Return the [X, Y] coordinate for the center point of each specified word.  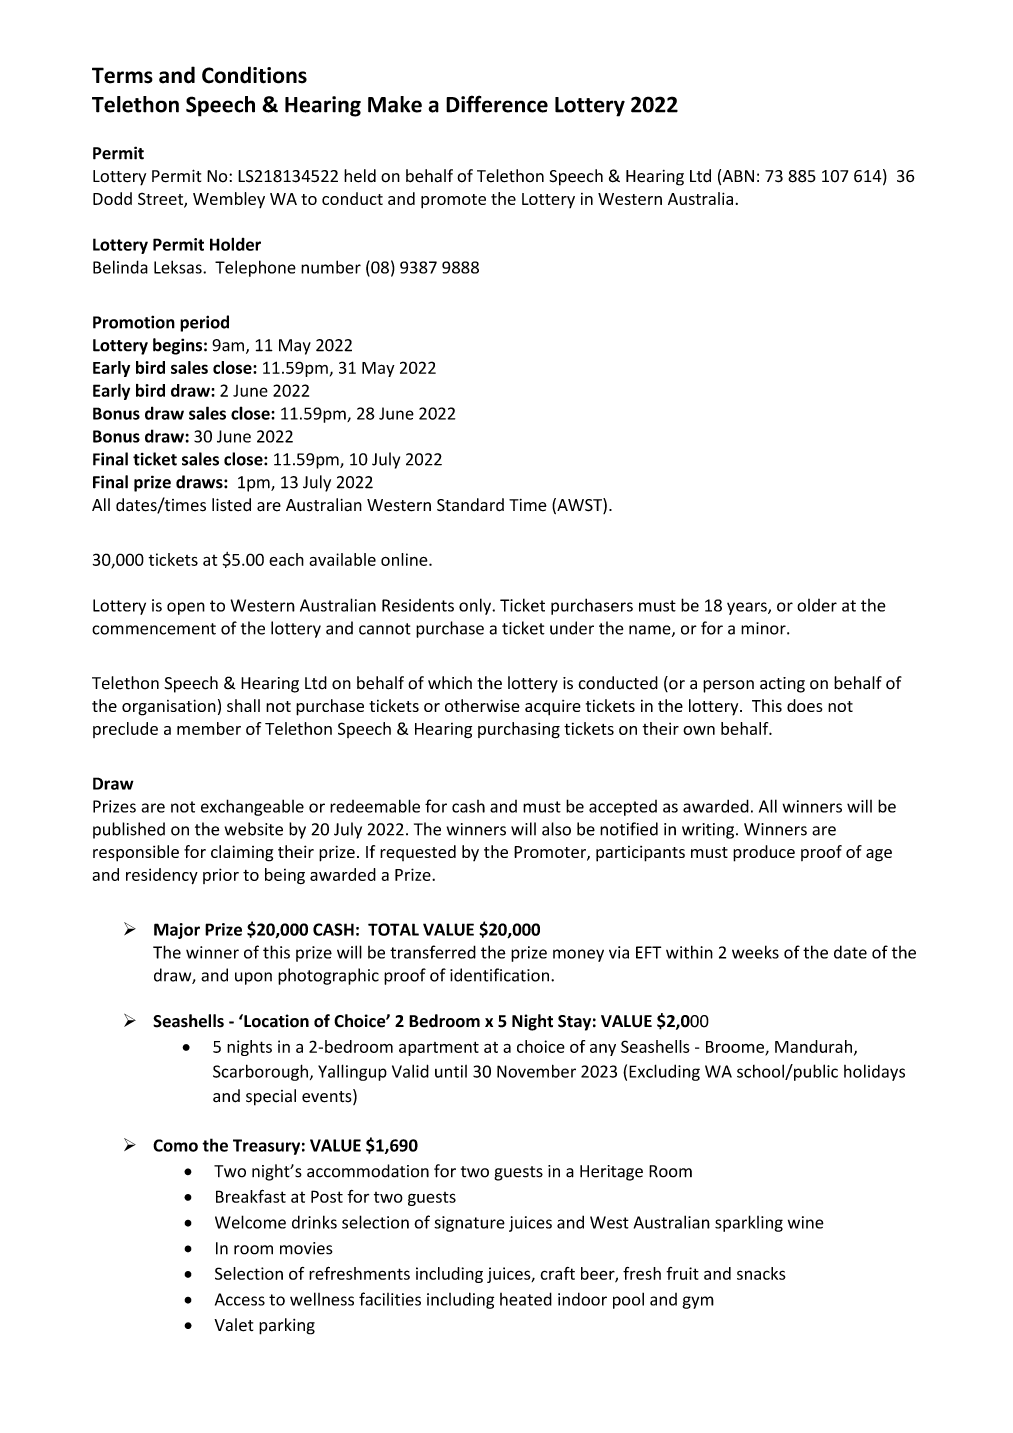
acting [782, 685]
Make [395, 104]
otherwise [482, 705]
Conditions [254, 75]
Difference [497, 104]
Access [240, 1299]
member [209, 728]
